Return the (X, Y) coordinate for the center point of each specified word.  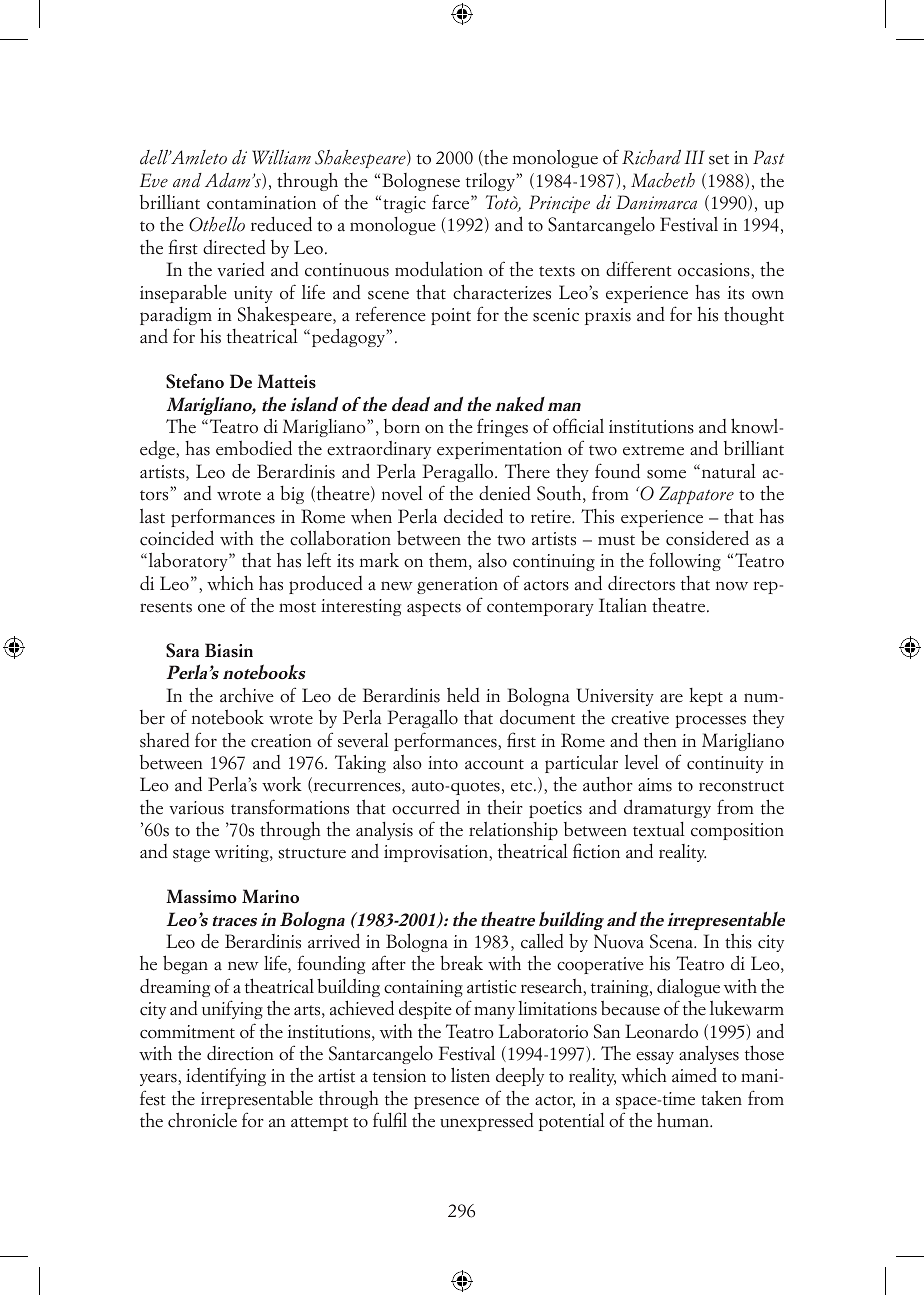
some (666, 474)
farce (452, 202)
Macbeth (663, 180)
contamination (261, 203)
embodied (254, 448)
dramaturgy (667, 808)
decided (473, 516)
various (196, 808)
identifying (226, 1076)
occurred (426, 807)
